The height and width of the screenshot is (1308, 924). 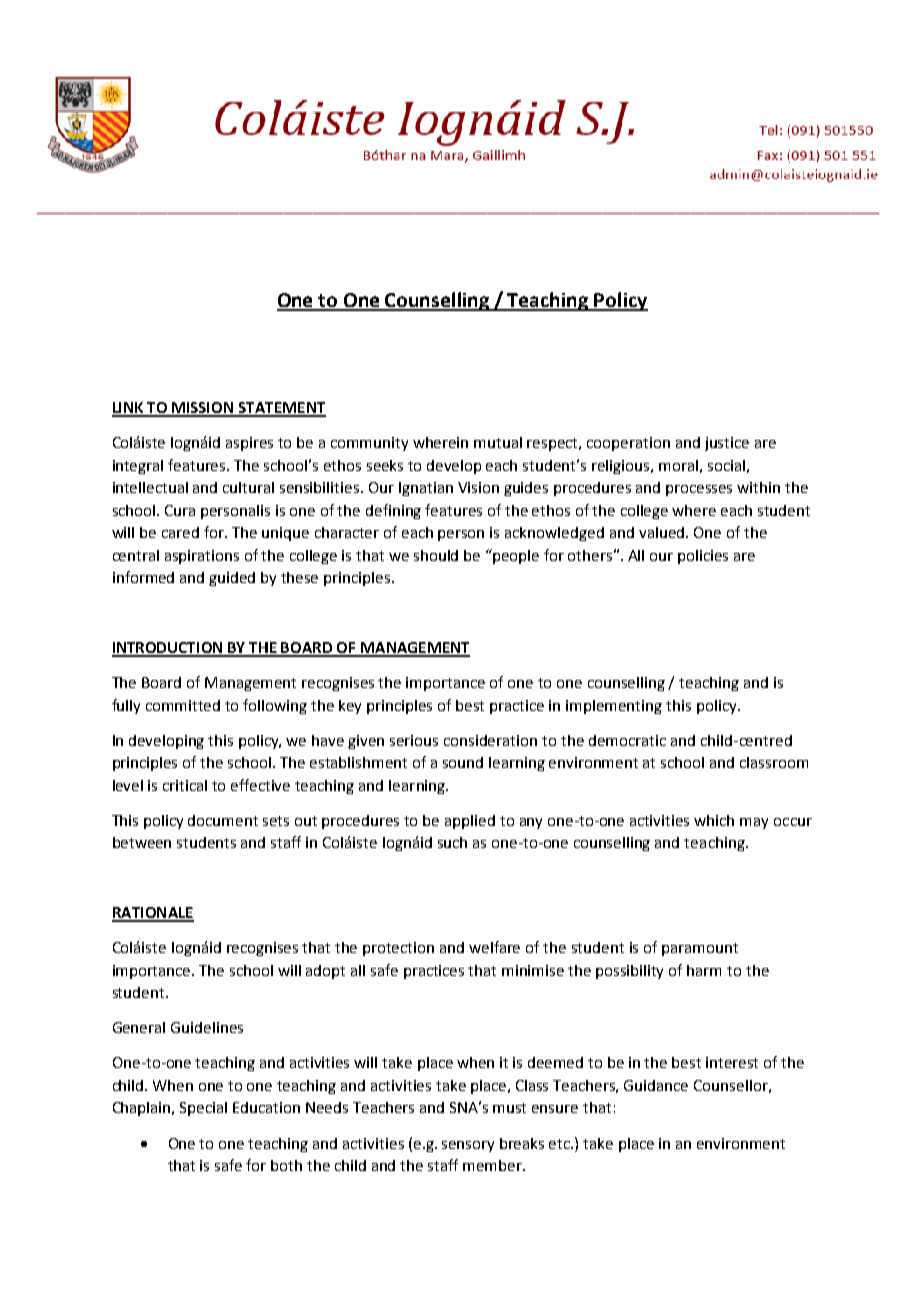 I want to click on mutual, so click(x=498, y=442).
